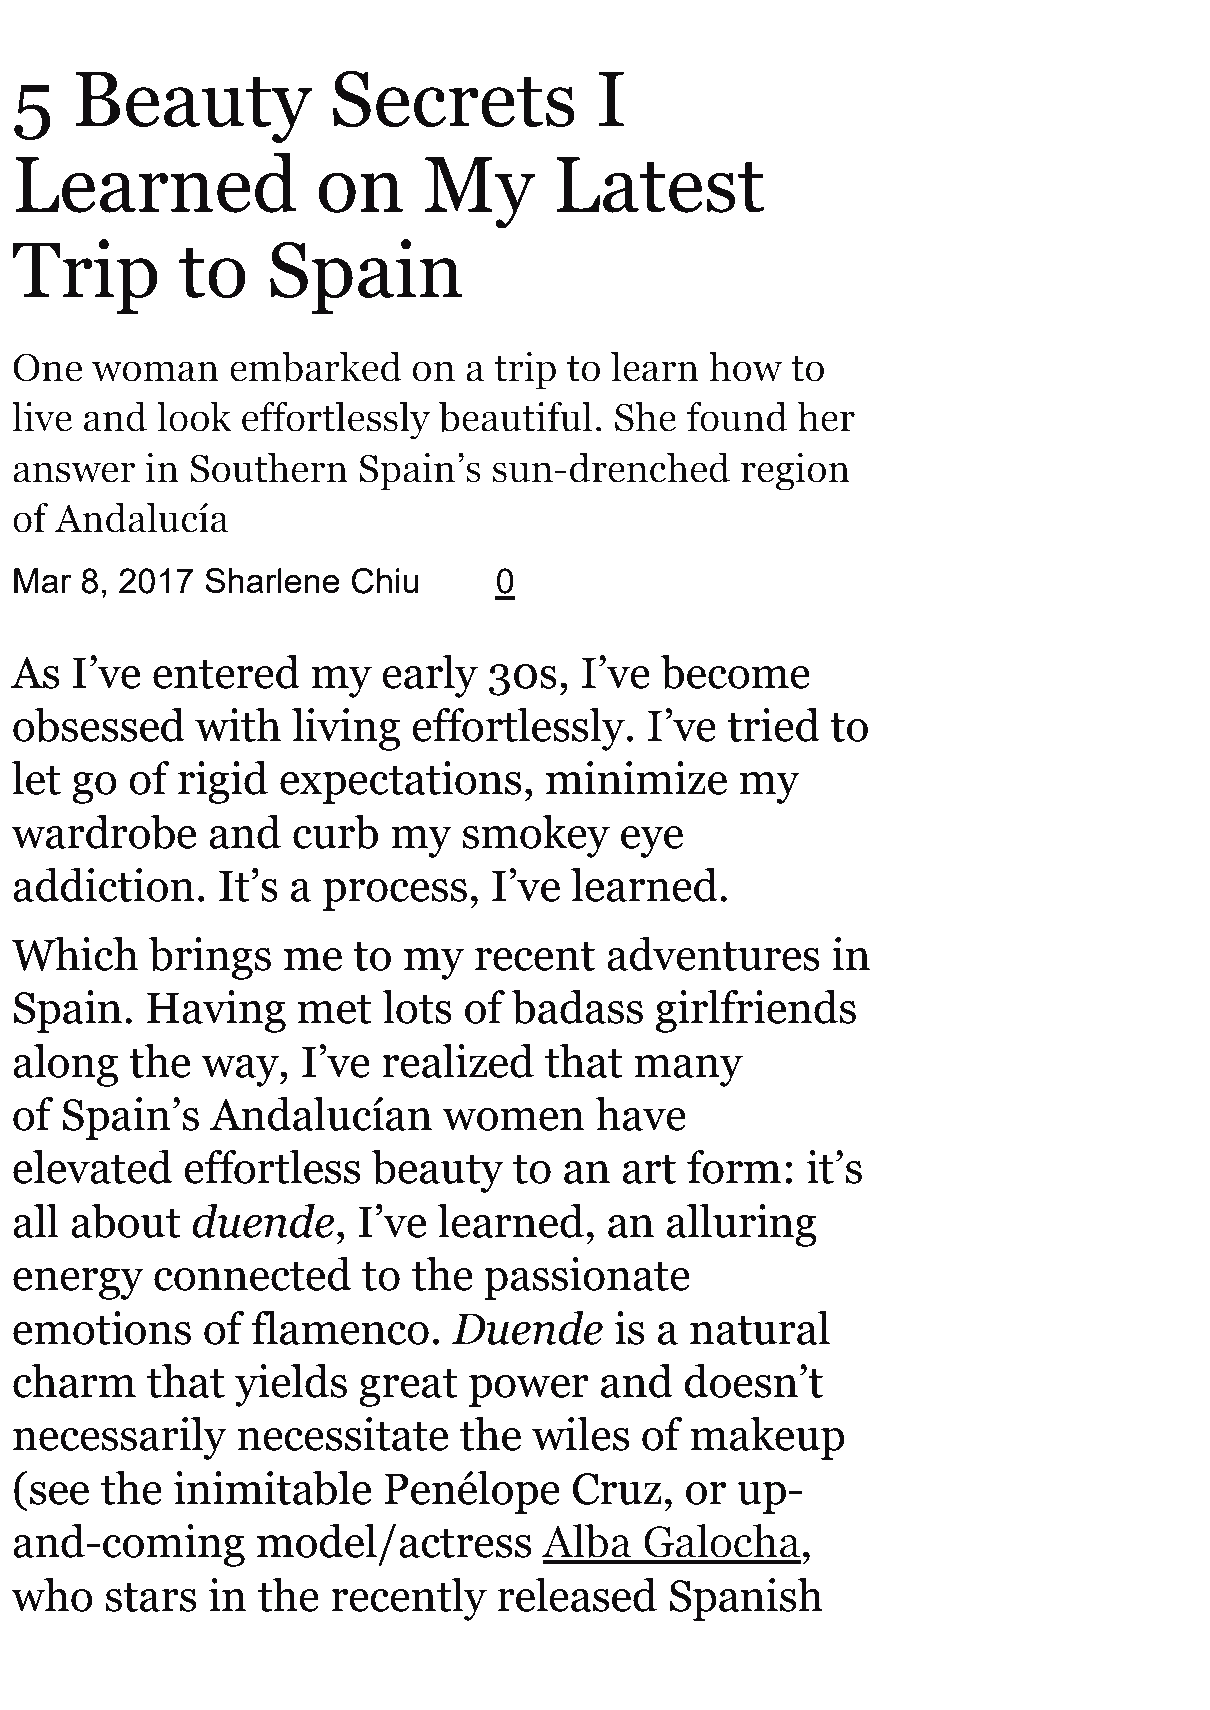  What do you see at coordinates (742, 1225) in the screenshot?
I see `alluring` at bounding box center [742, 1225].
